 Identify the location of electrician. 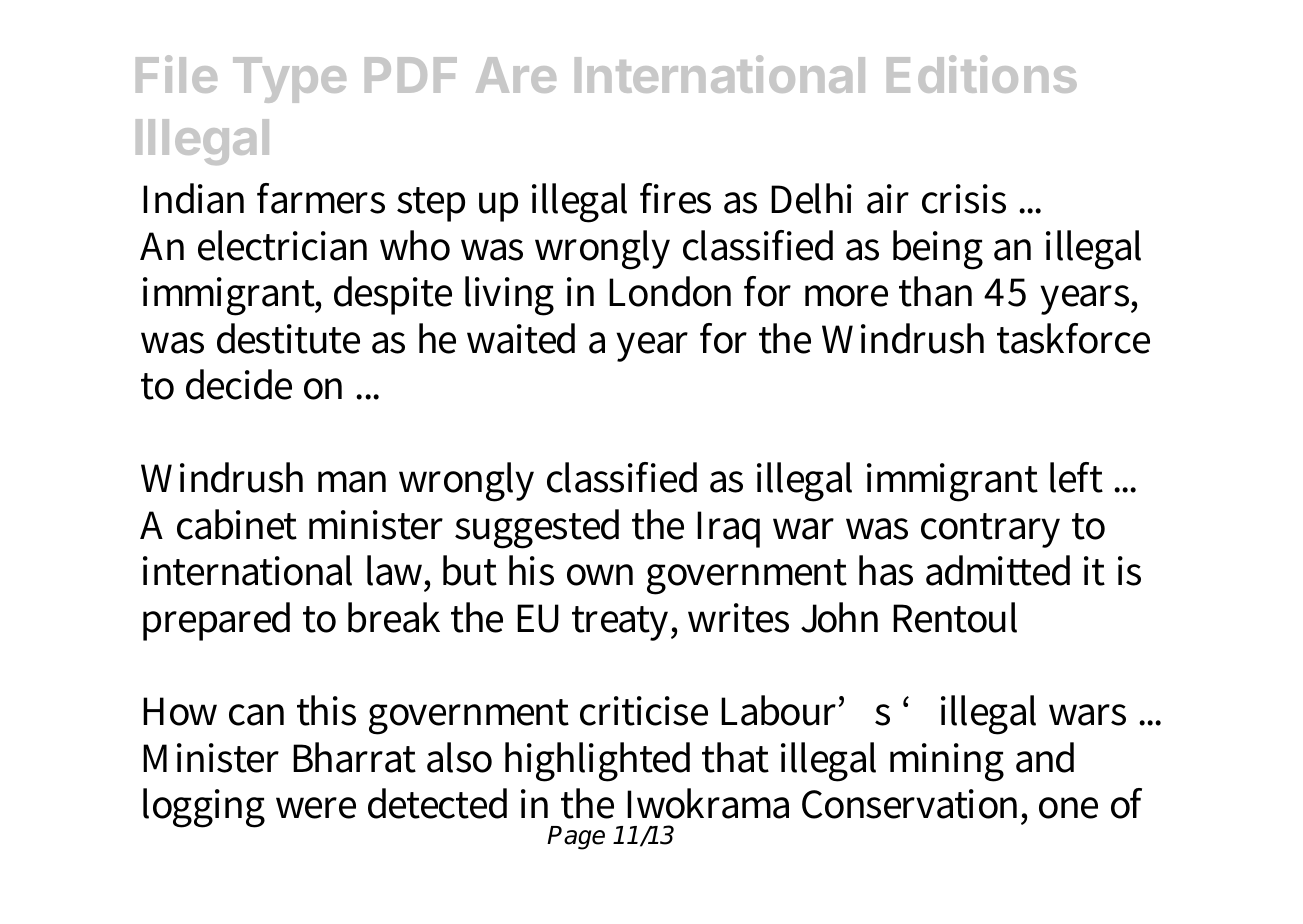
(282, 245).
